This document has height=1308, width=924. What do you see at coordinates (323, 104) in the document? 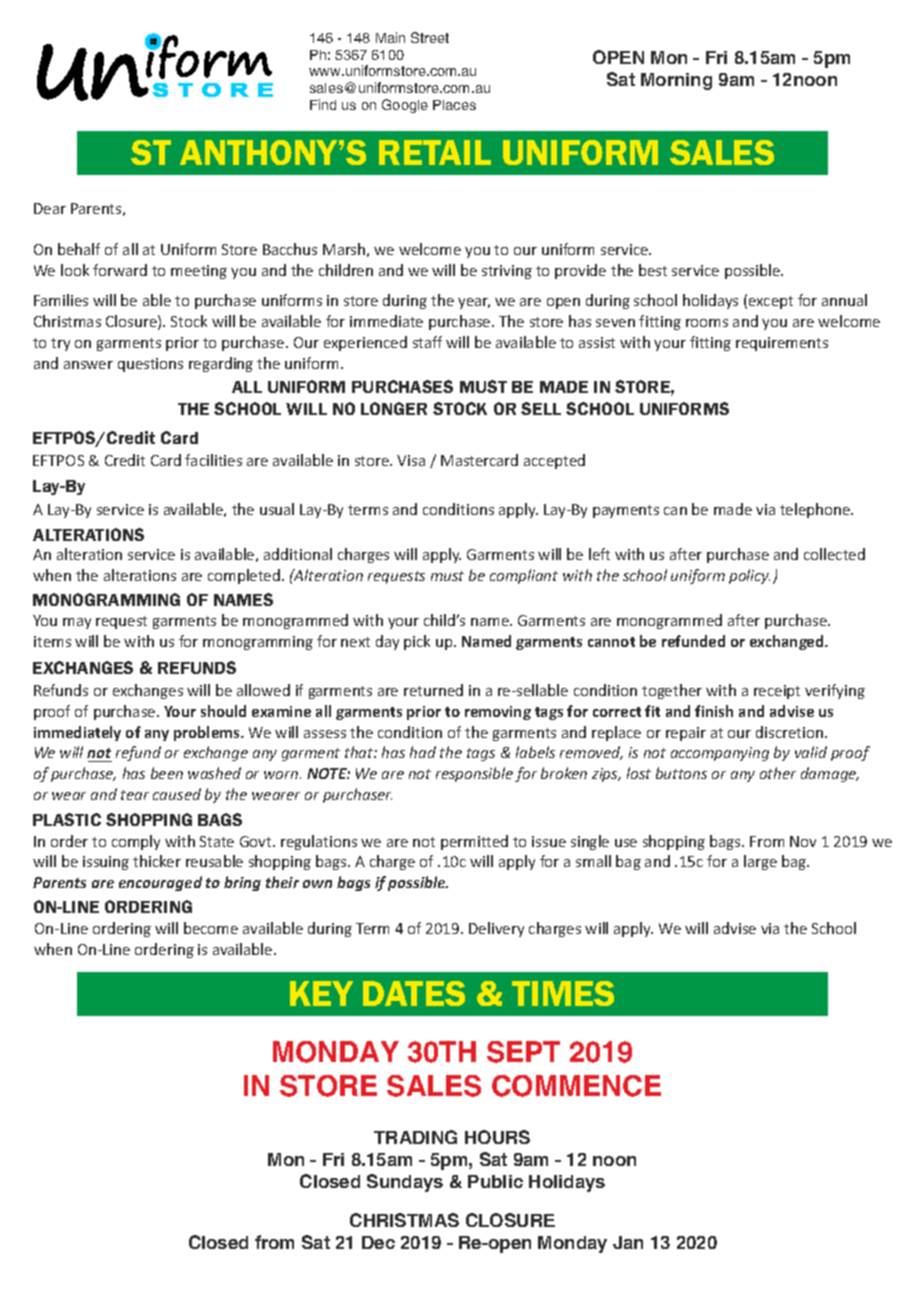
I see `Find` at bounding box center [323, 104].
